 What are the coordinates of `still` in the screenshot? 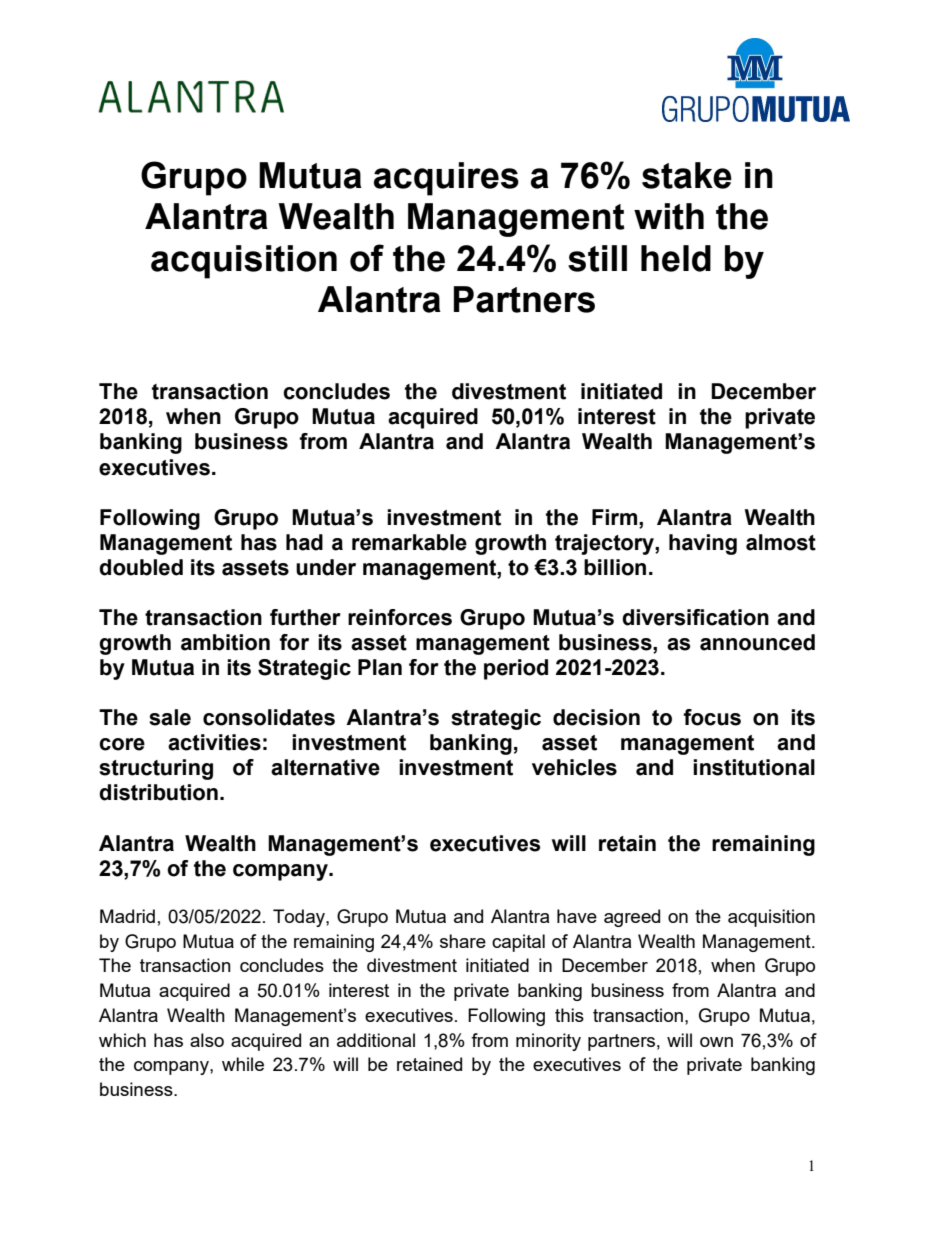 It's located at (597, 258).
